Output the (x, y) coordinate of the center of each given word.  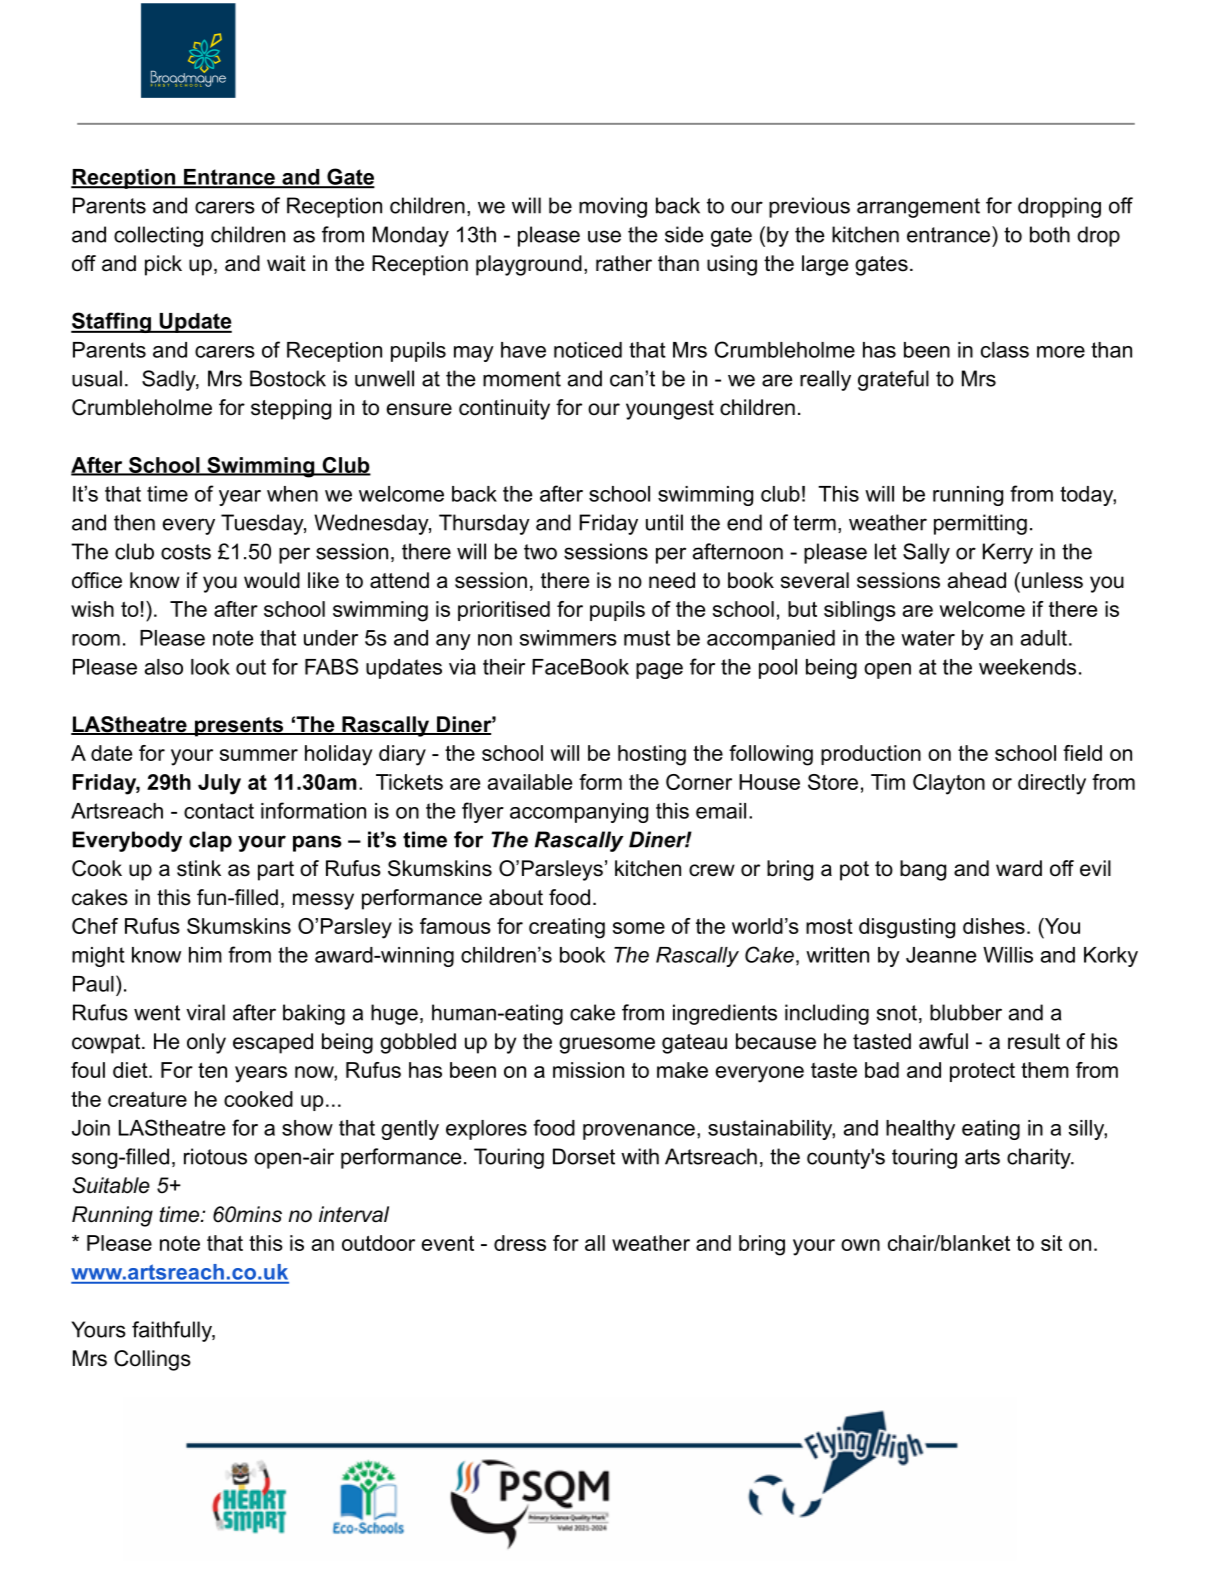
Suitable (111, 1185)
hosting (652, 755)
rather (624, 263)
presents (239, 727)
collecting (158, 236)
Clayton (949, 784)
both (1050, 234)
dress (520, 1243)
